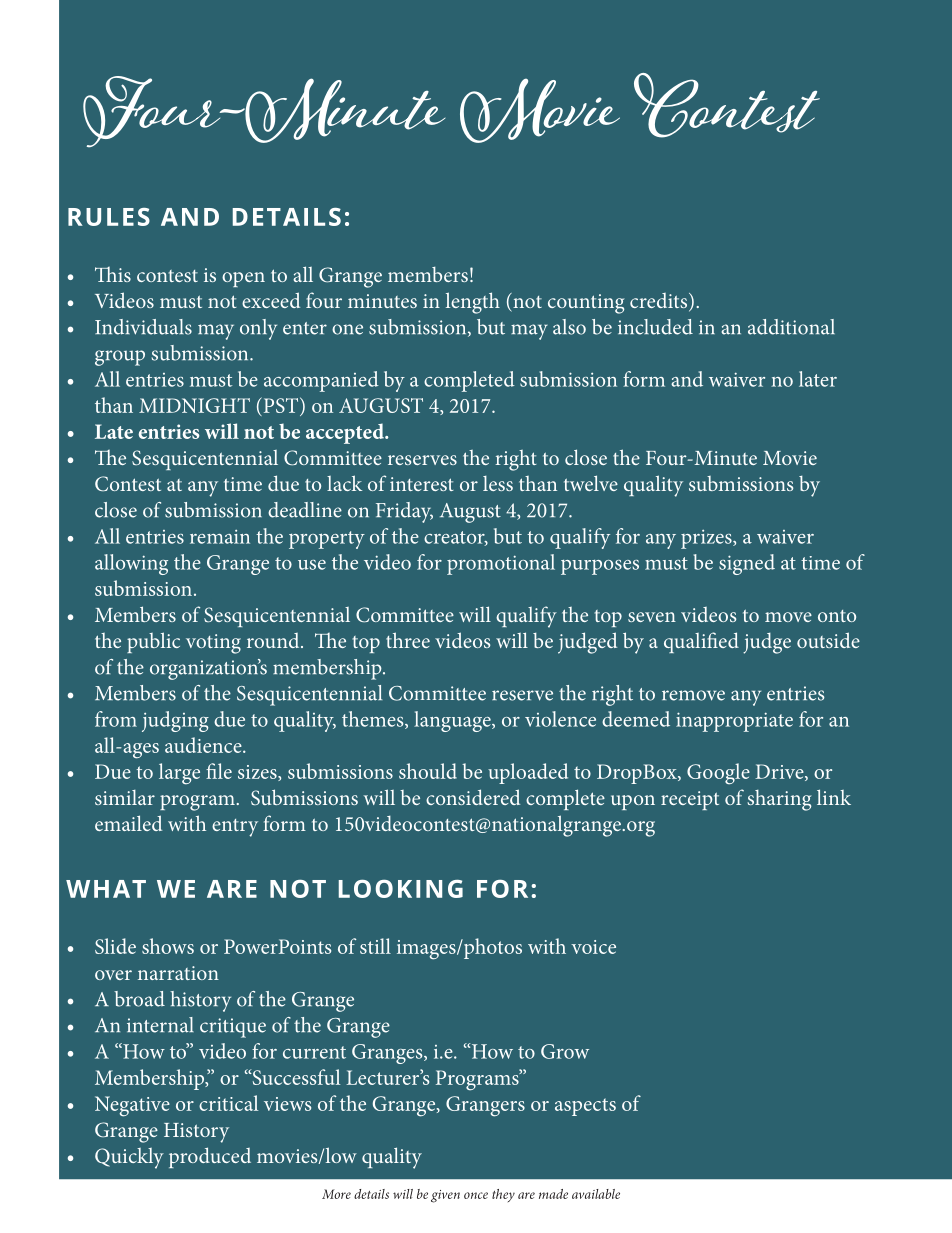 This document has height=1233, width=952. I want to click on entry, so click(235, 828).
